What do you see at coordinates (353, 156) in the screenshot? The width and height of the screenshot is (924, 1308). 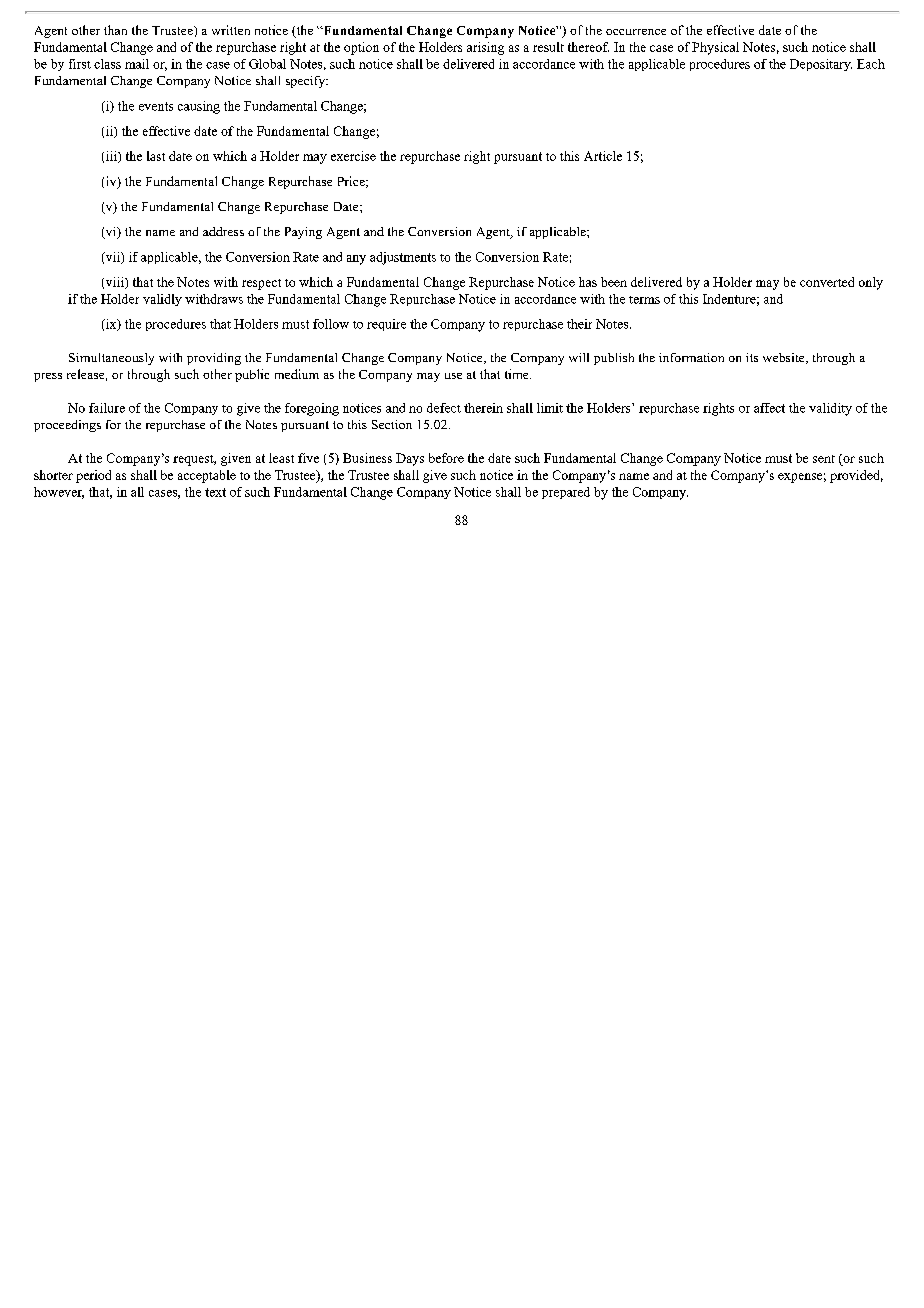 I see `exercise` at bounding box center [353, 156].
